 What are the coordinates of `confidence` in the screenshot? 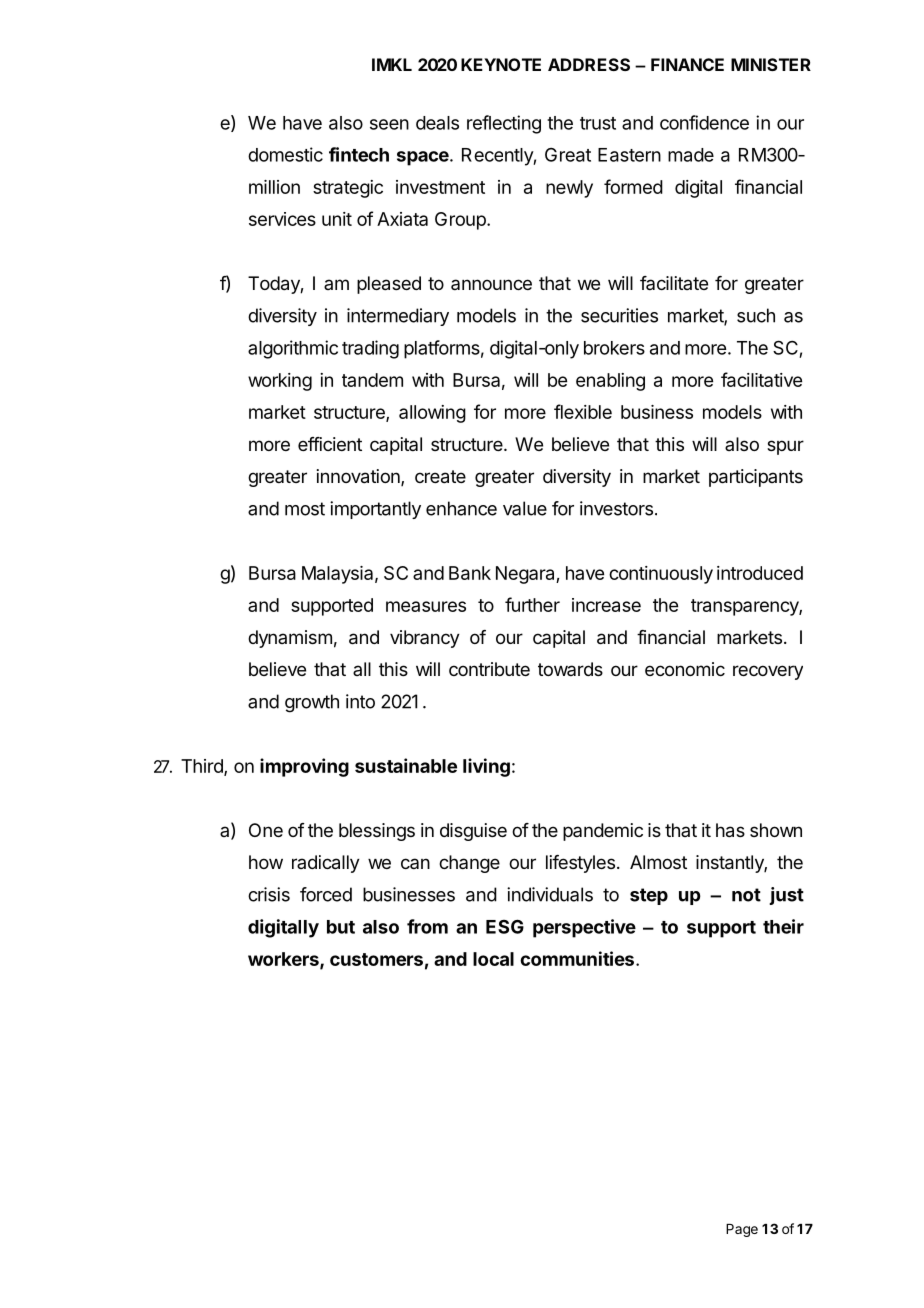 It's located at (704, 122).
